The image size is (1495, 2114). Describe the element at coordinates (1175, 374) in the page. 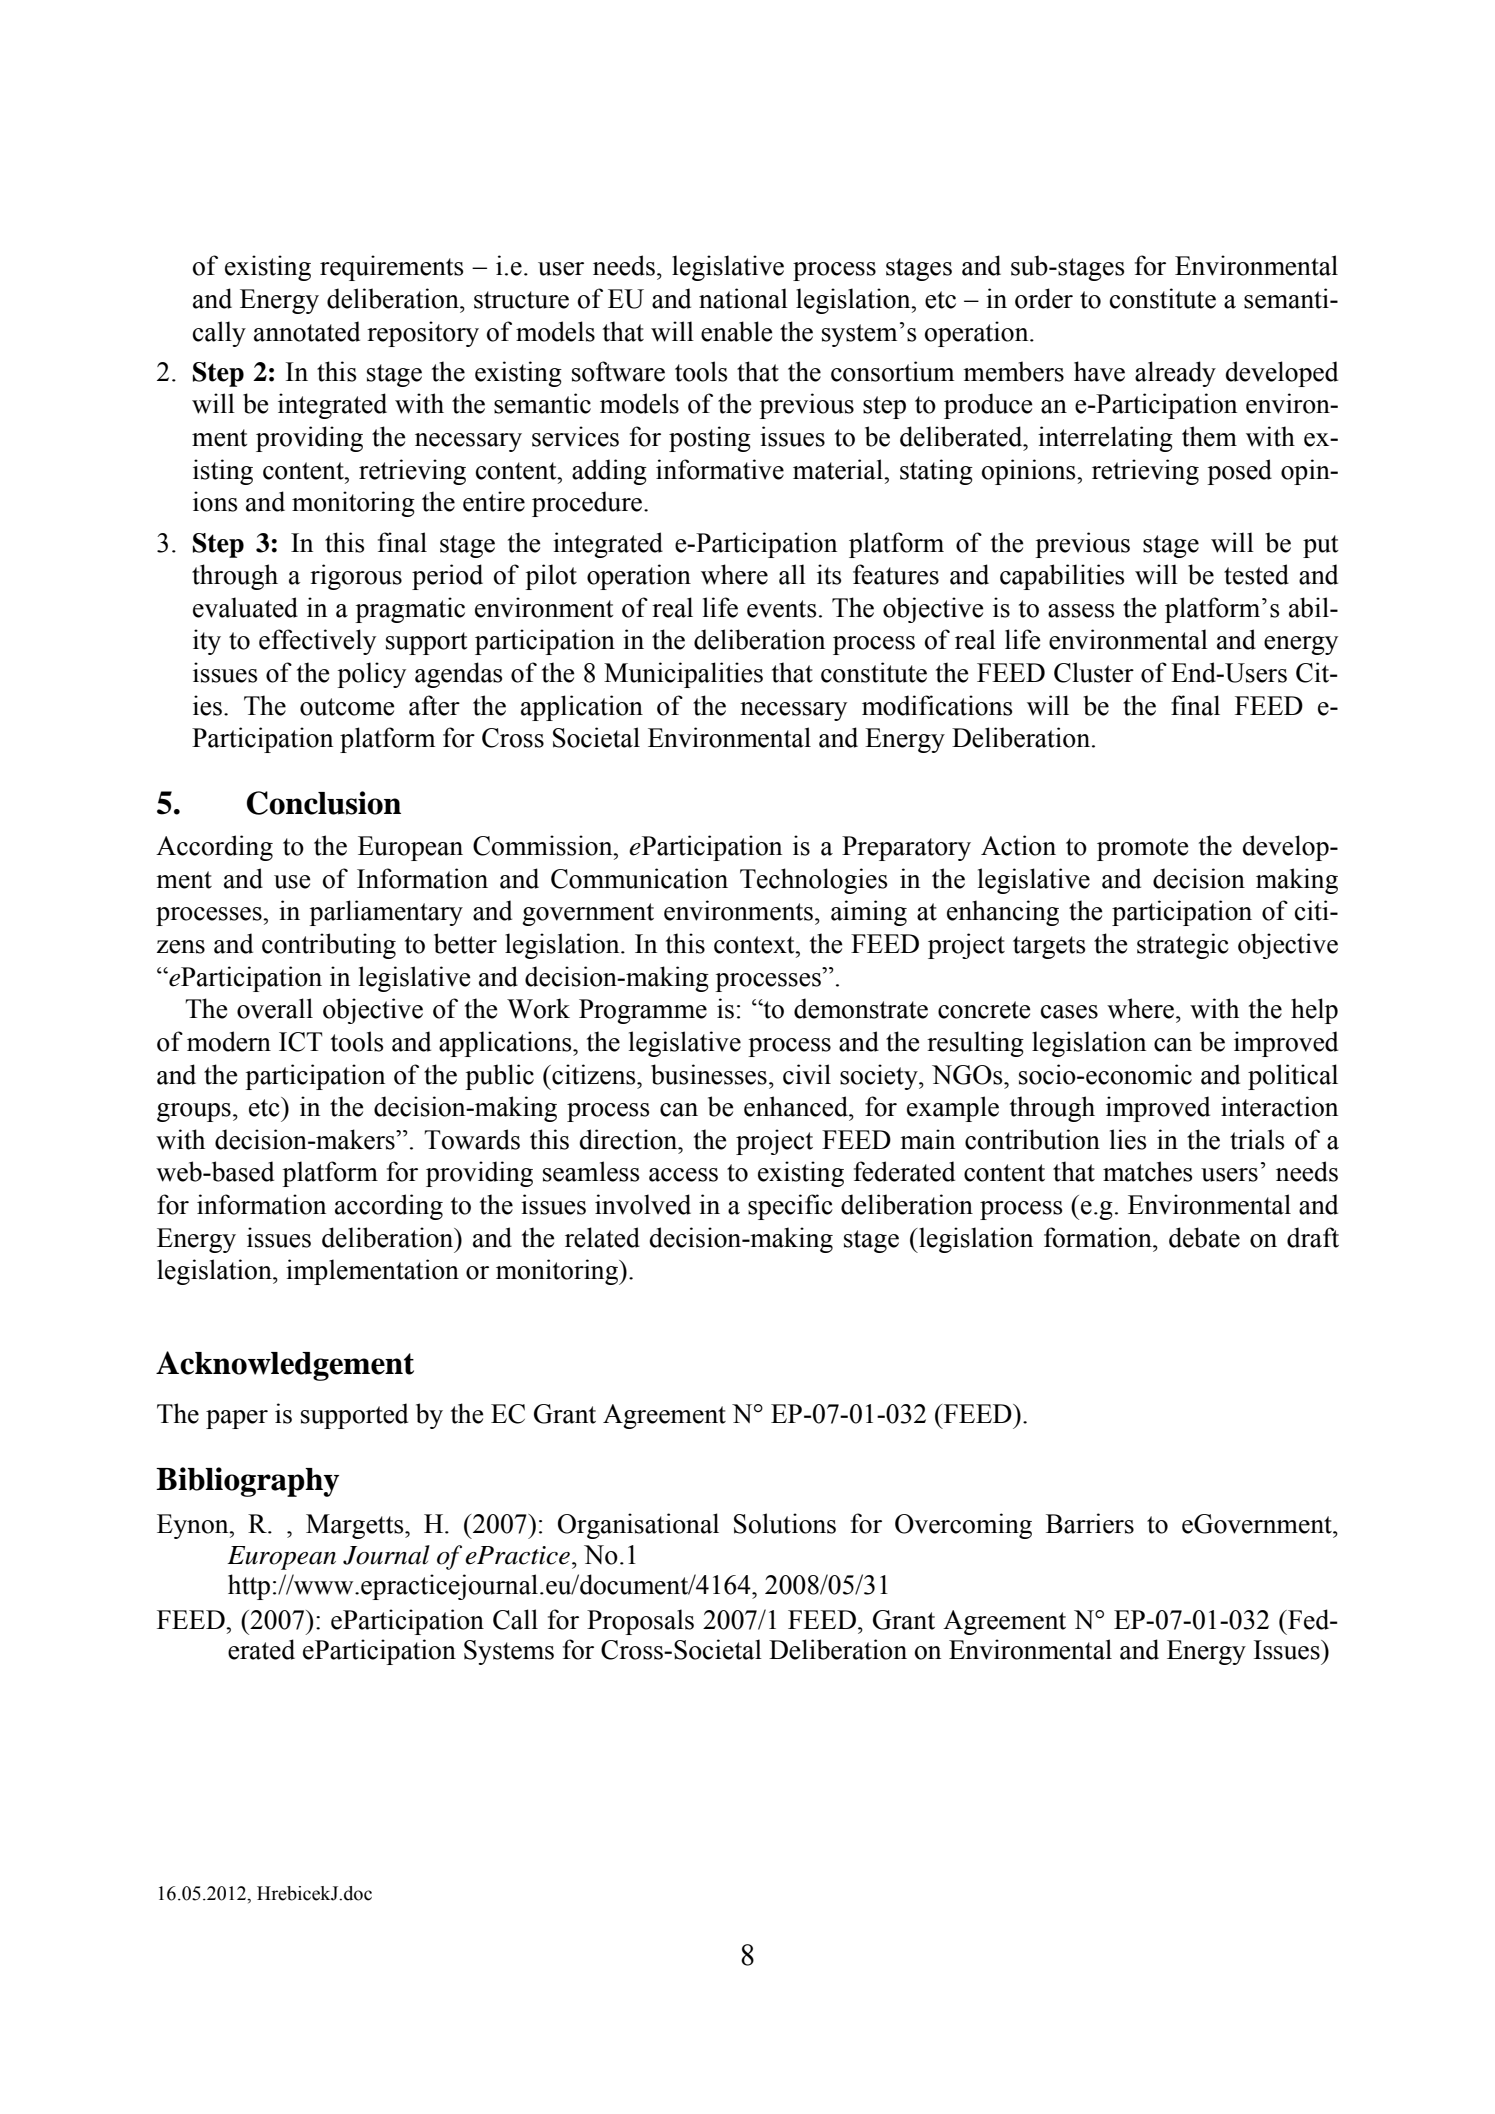

I see `already` at that location.
